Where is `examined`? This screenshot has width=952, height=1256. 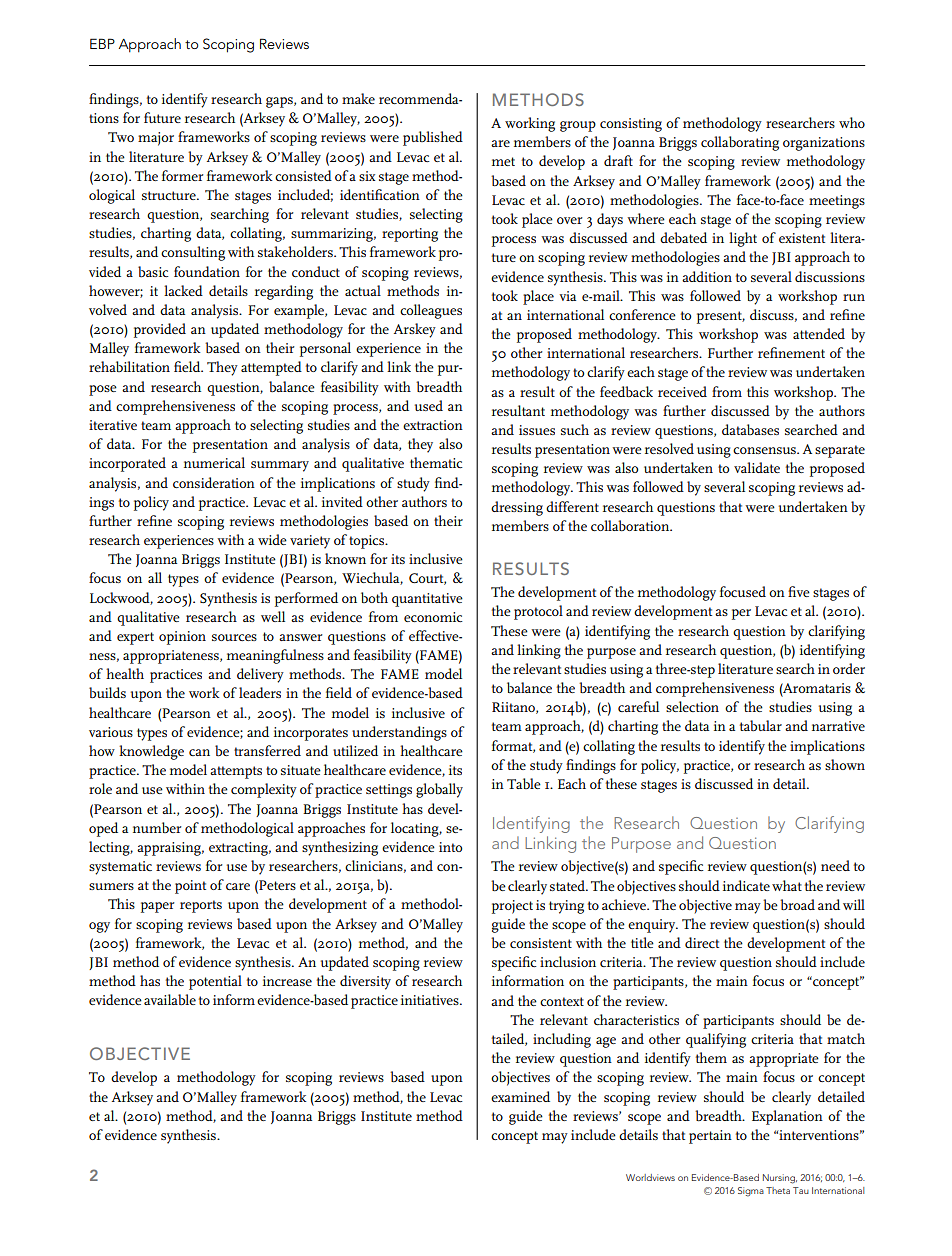
examined is located at coordinates (520, 1096).
